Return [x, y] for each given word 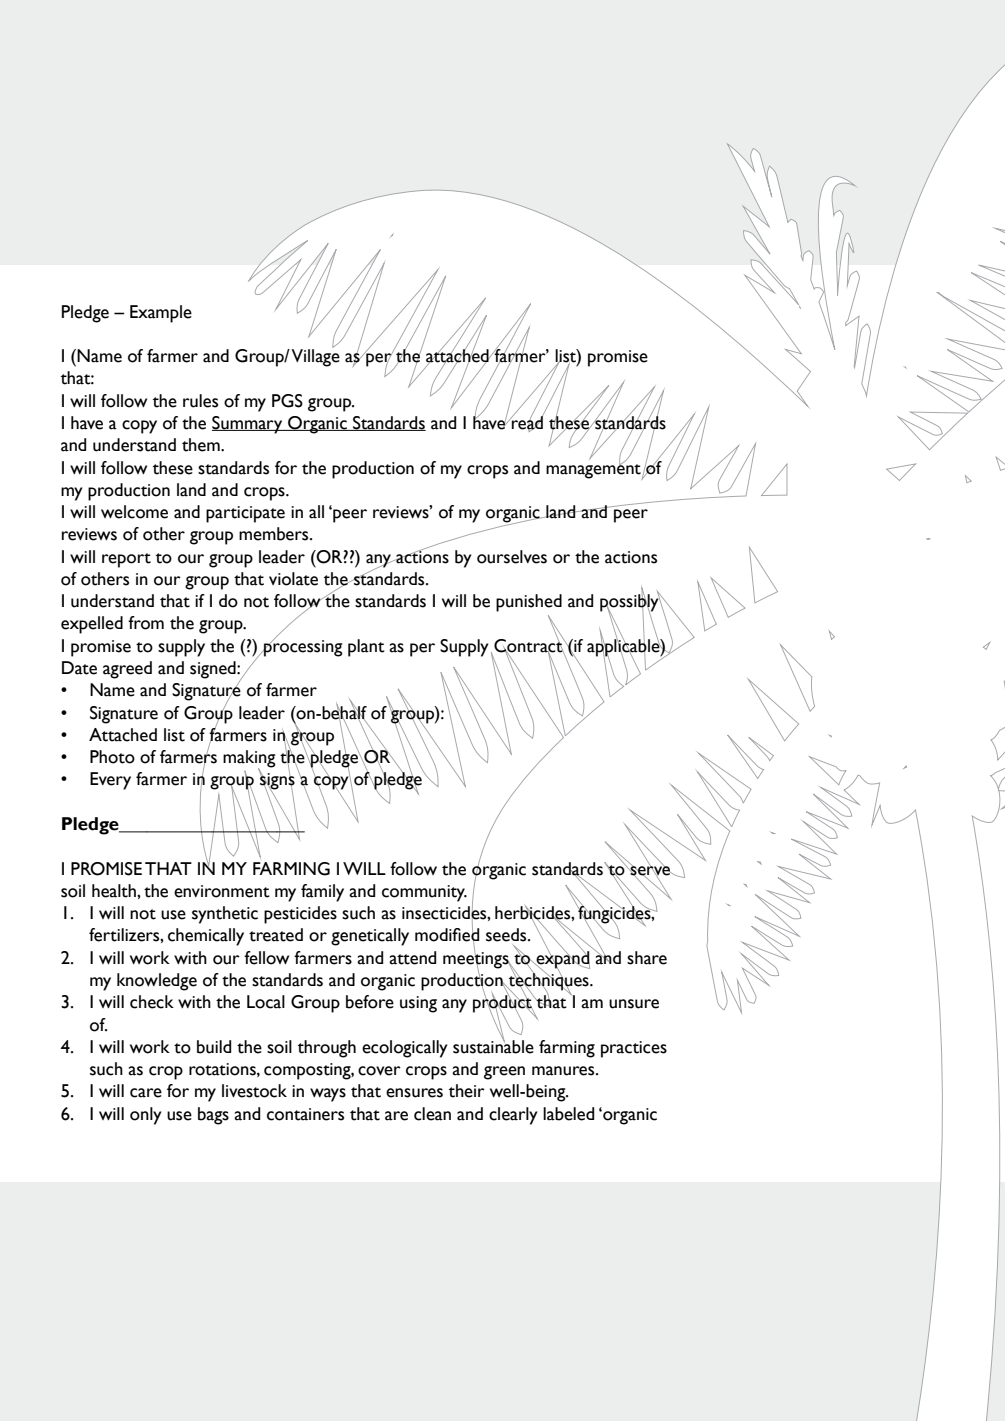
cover [379, 1071]
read [527, 423]
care [146, 1093]
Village [315, 357]
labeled [568, 1114]
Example [161, 314]
